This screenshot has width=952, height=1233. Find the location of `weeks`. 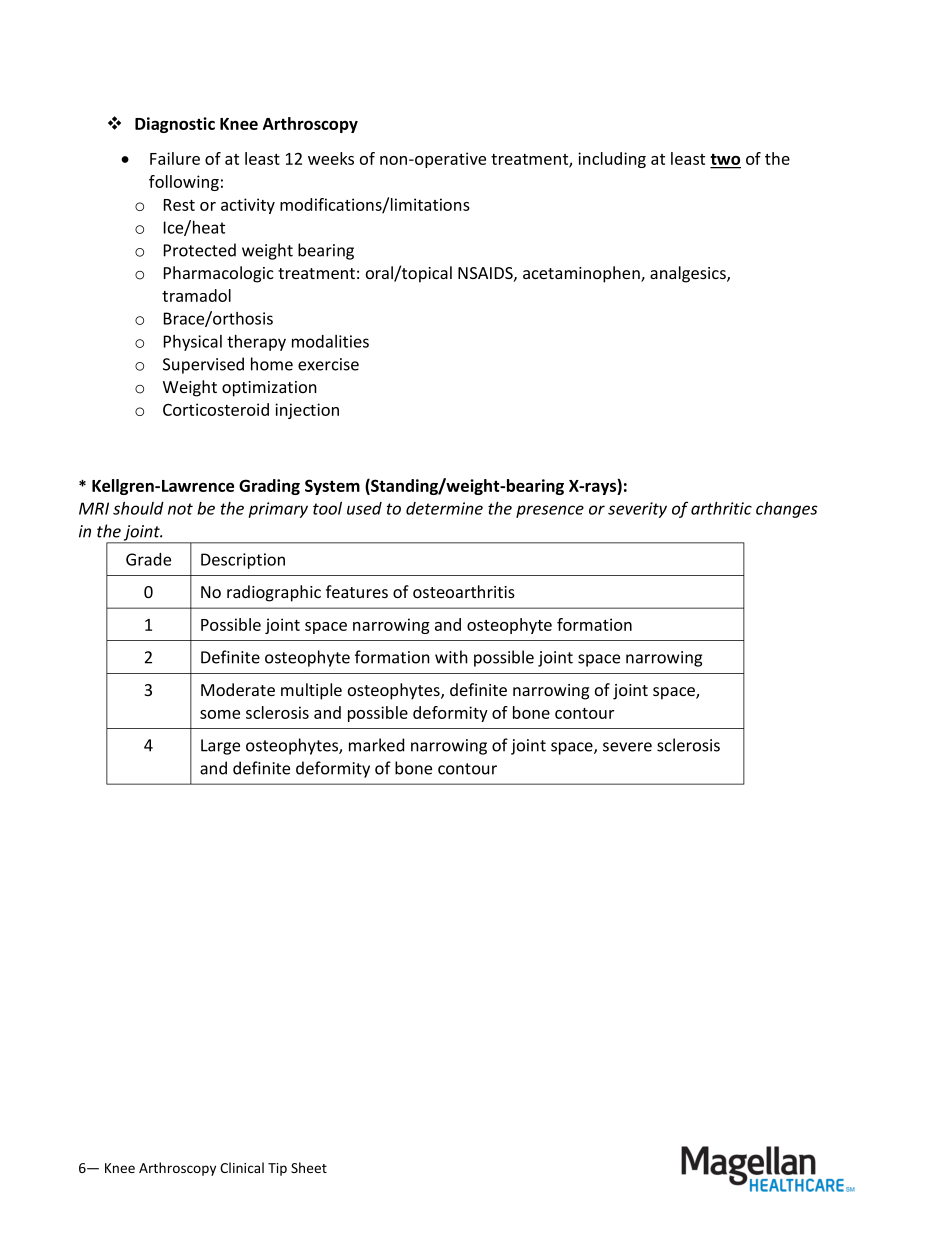

weeks is located at coordinates (331, 158).
